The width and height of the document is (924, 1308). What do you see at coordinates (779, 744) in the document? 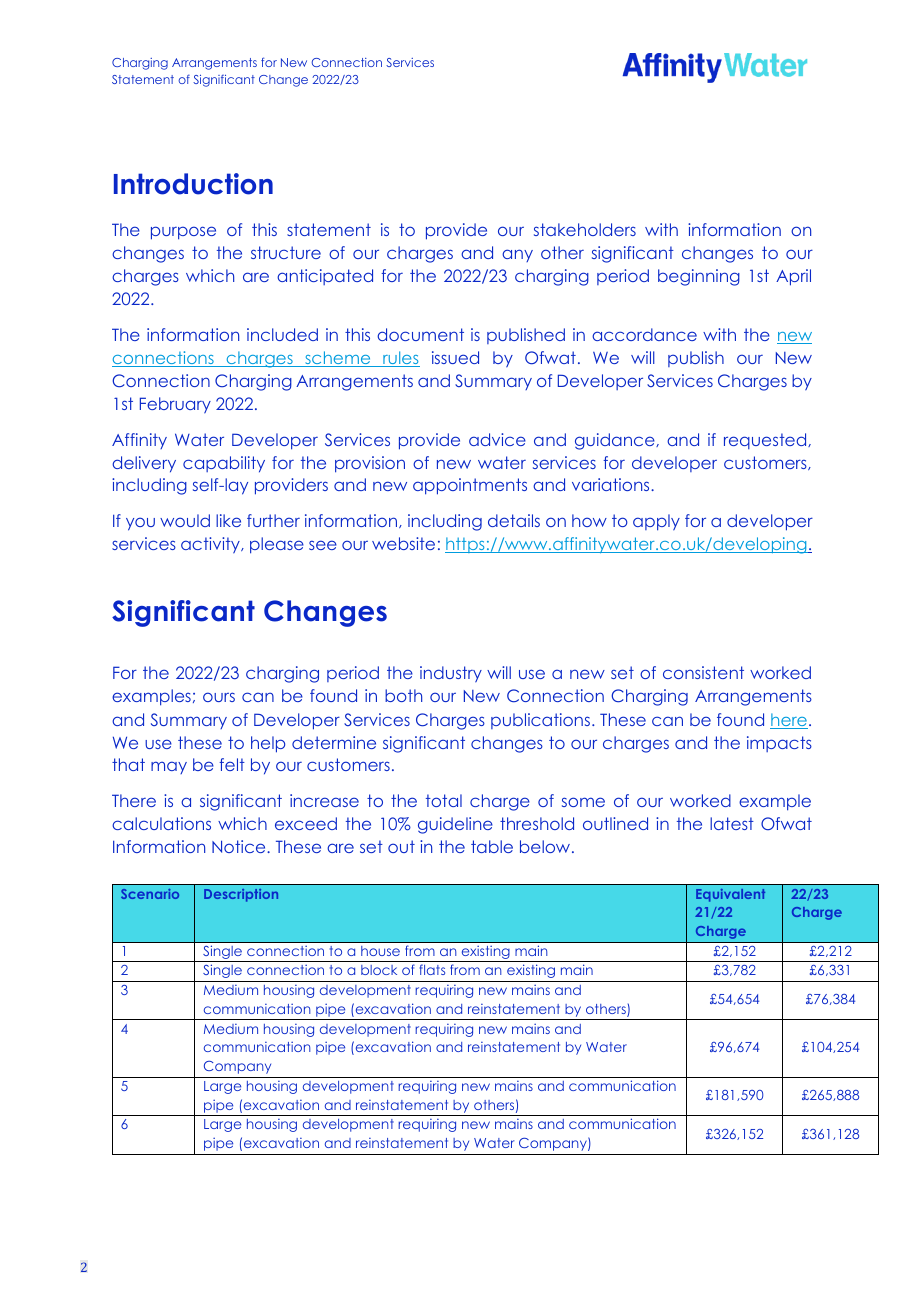
I see `impacts` at bounding box center [779, 744].
